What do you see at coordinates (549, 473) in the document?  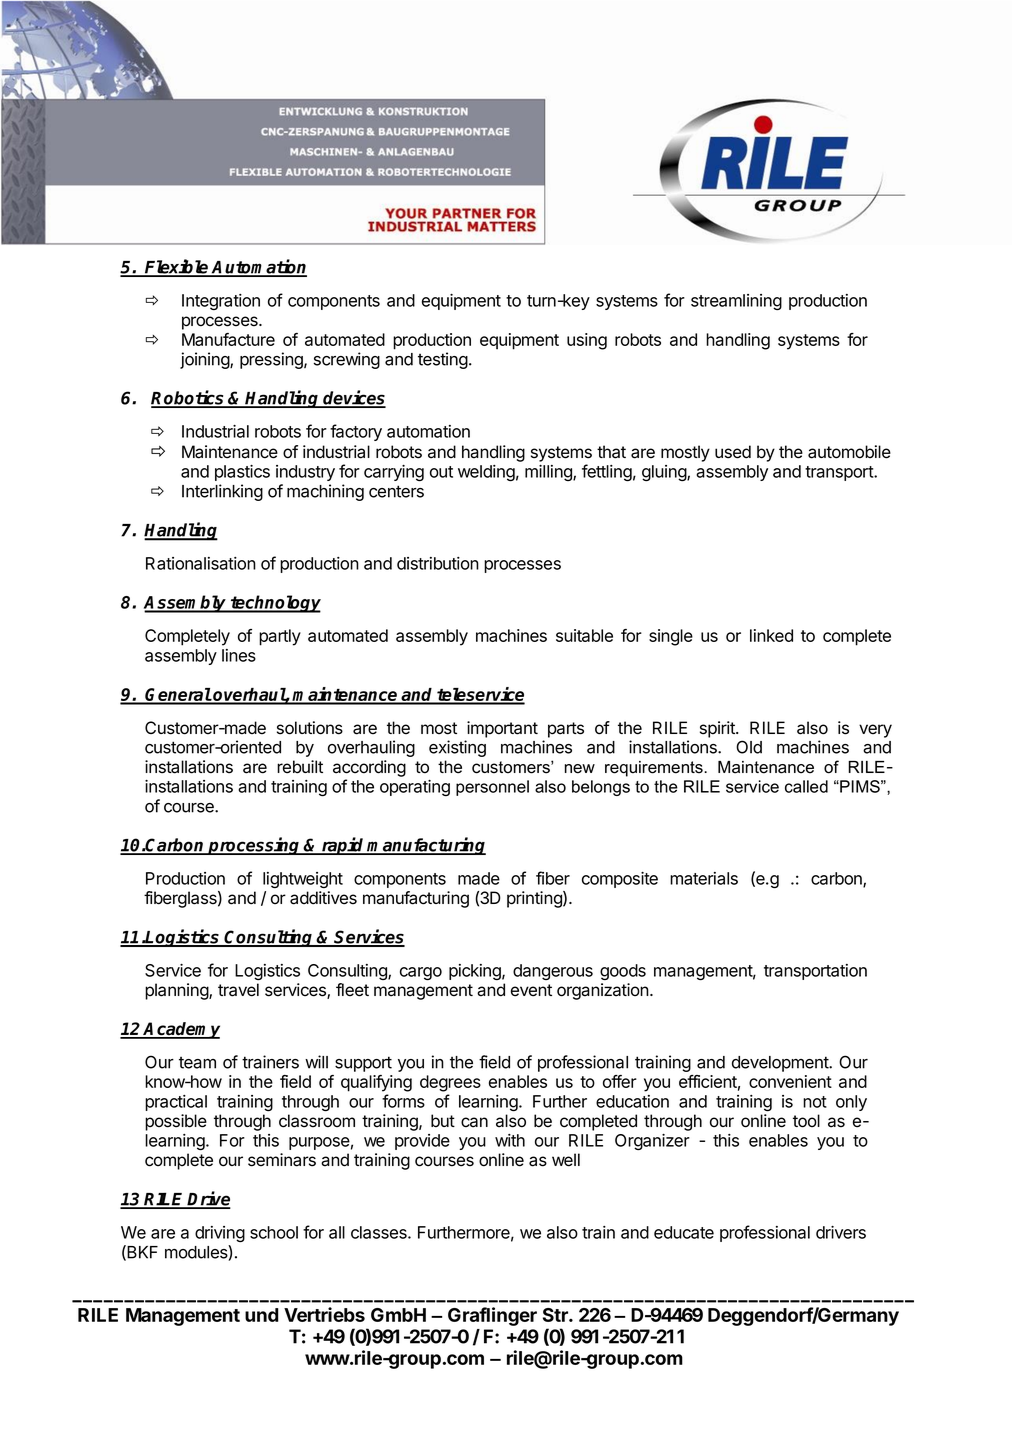 I see `milling` at bounding box center [549, 473].
